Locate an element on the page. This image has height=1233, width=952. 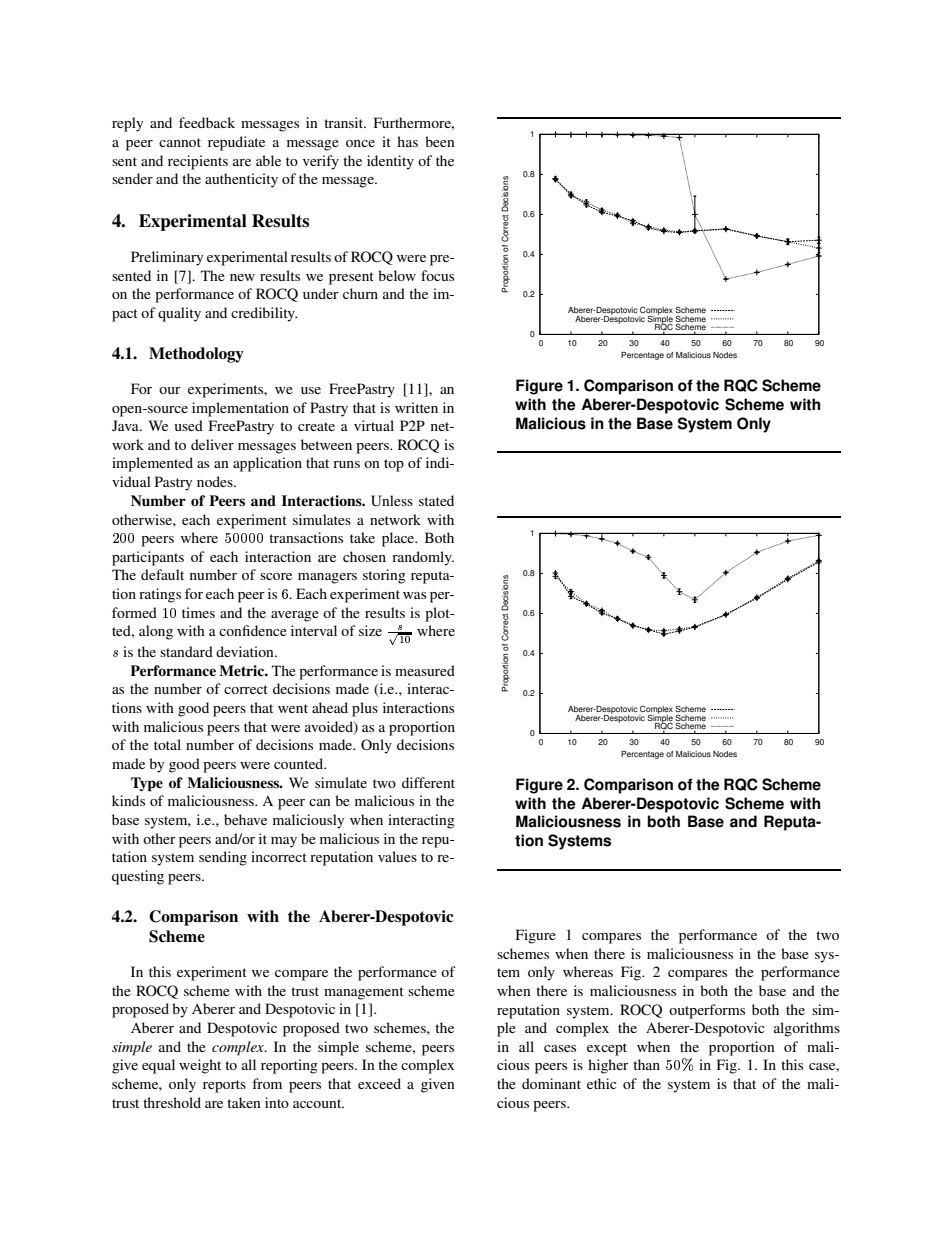
has is located at coordinates (407, 141).
